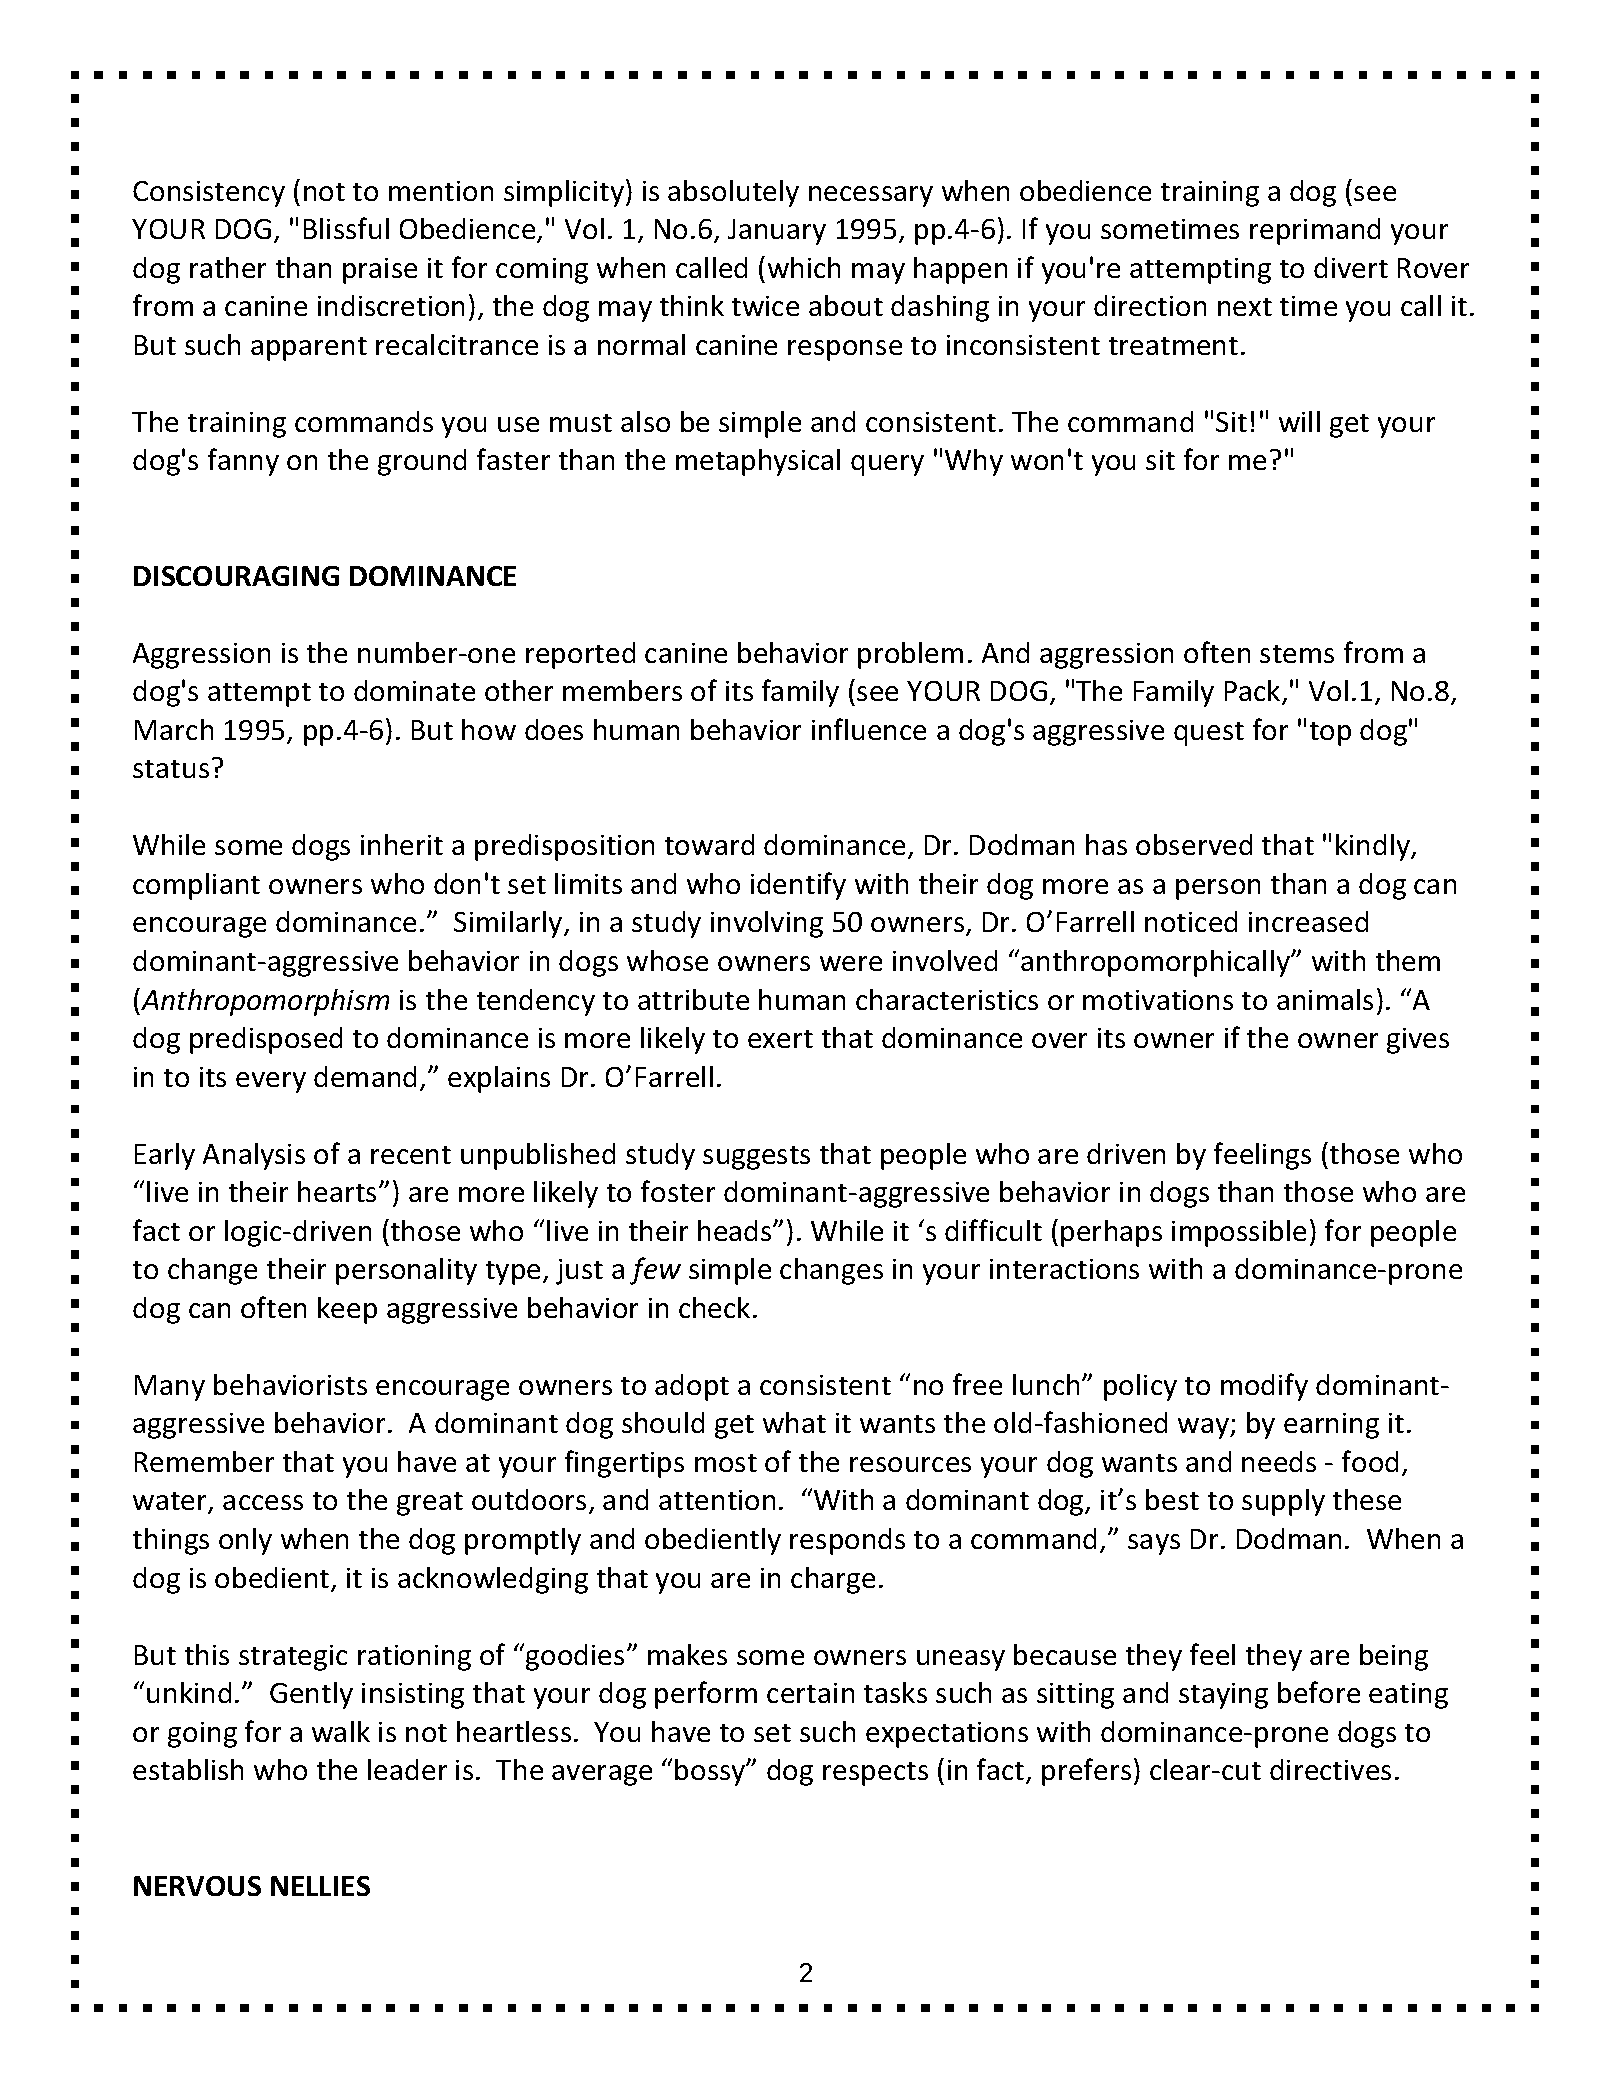 This image has height=2083, width=1610. What do you see at coordinates (780, 1039) in the image?
I see `exert` at bounding box center [780, 1039].
